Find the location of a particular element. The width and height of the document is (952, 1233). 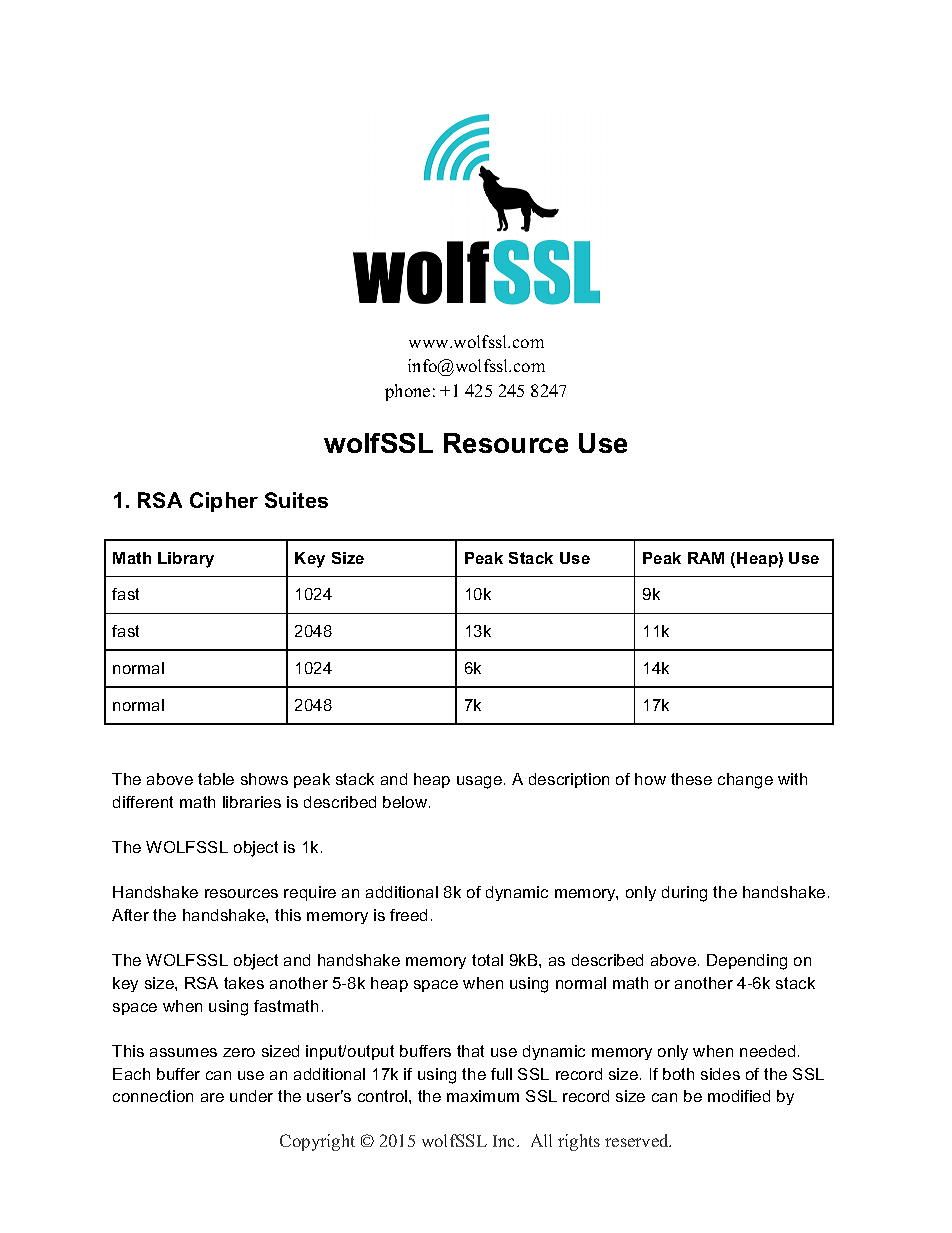

RAM is located at coordinates (706, 558).
